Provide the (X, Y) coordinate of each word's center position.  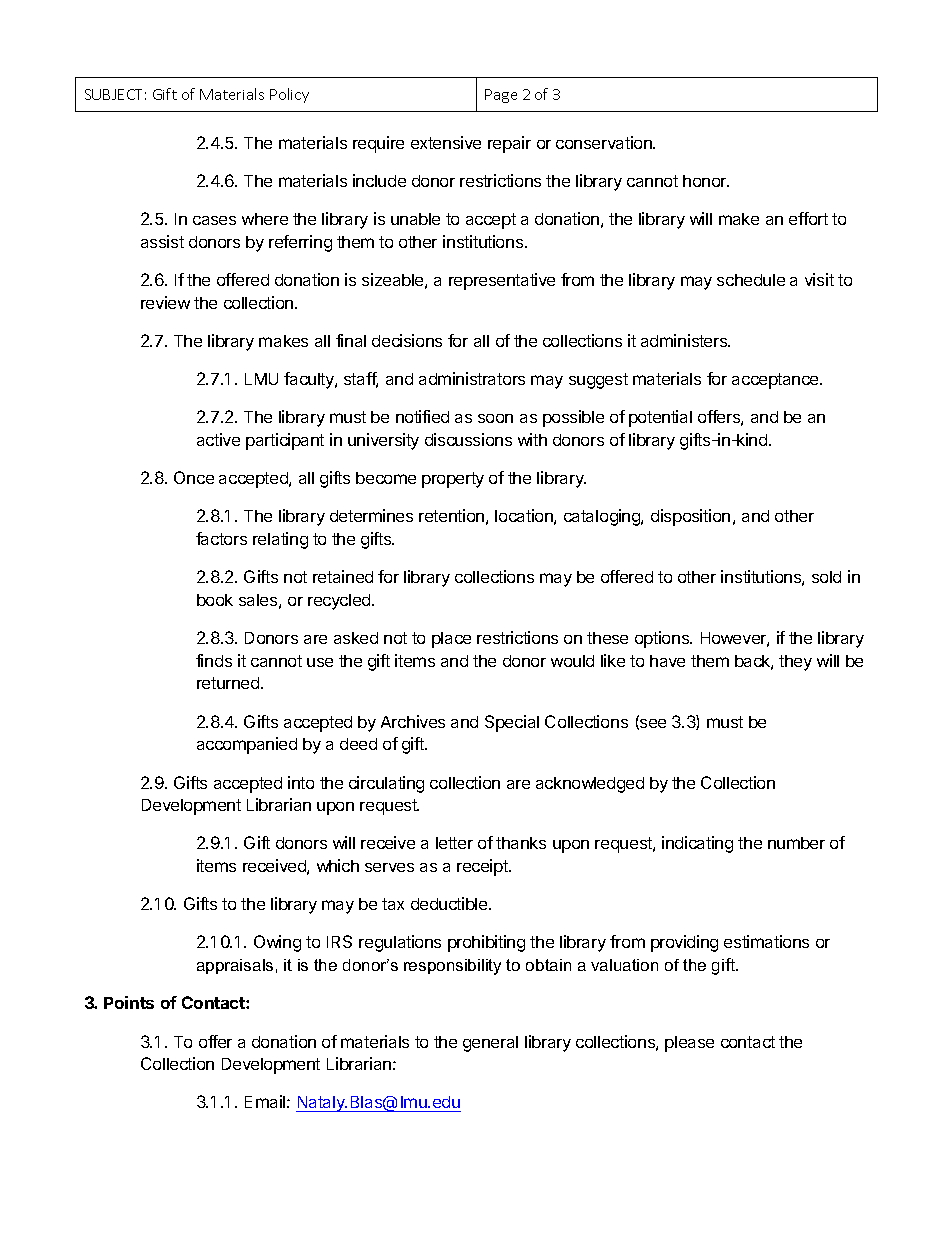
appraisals (235, 966)
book (215, 600)
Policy (289, 95)
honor (706, 181)
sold (826, 577)
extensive (446, 142)
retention (451, 515)
